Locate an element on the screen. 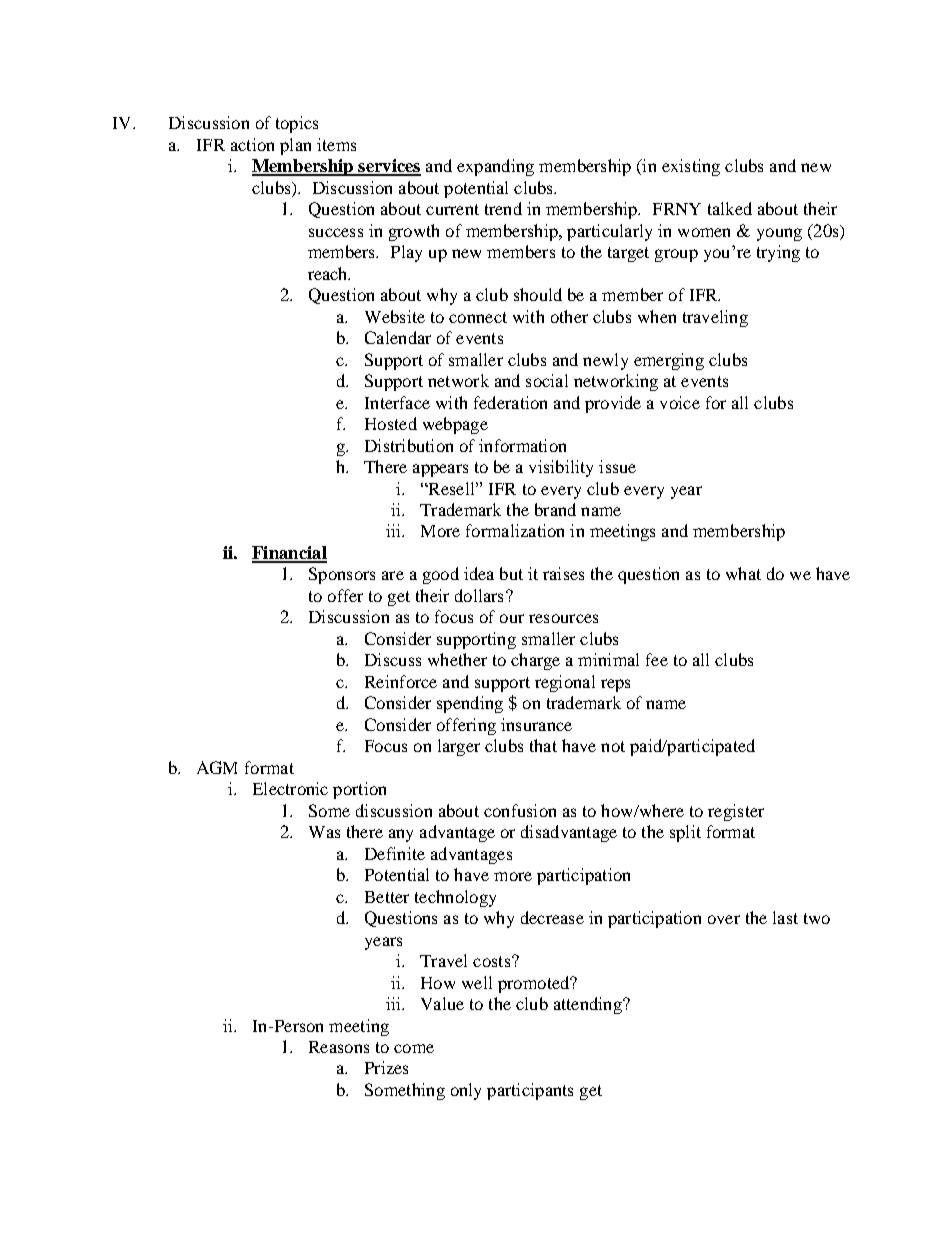 This screenshot has width=952, height=1233. voice is located at coordinates (680, 402).
